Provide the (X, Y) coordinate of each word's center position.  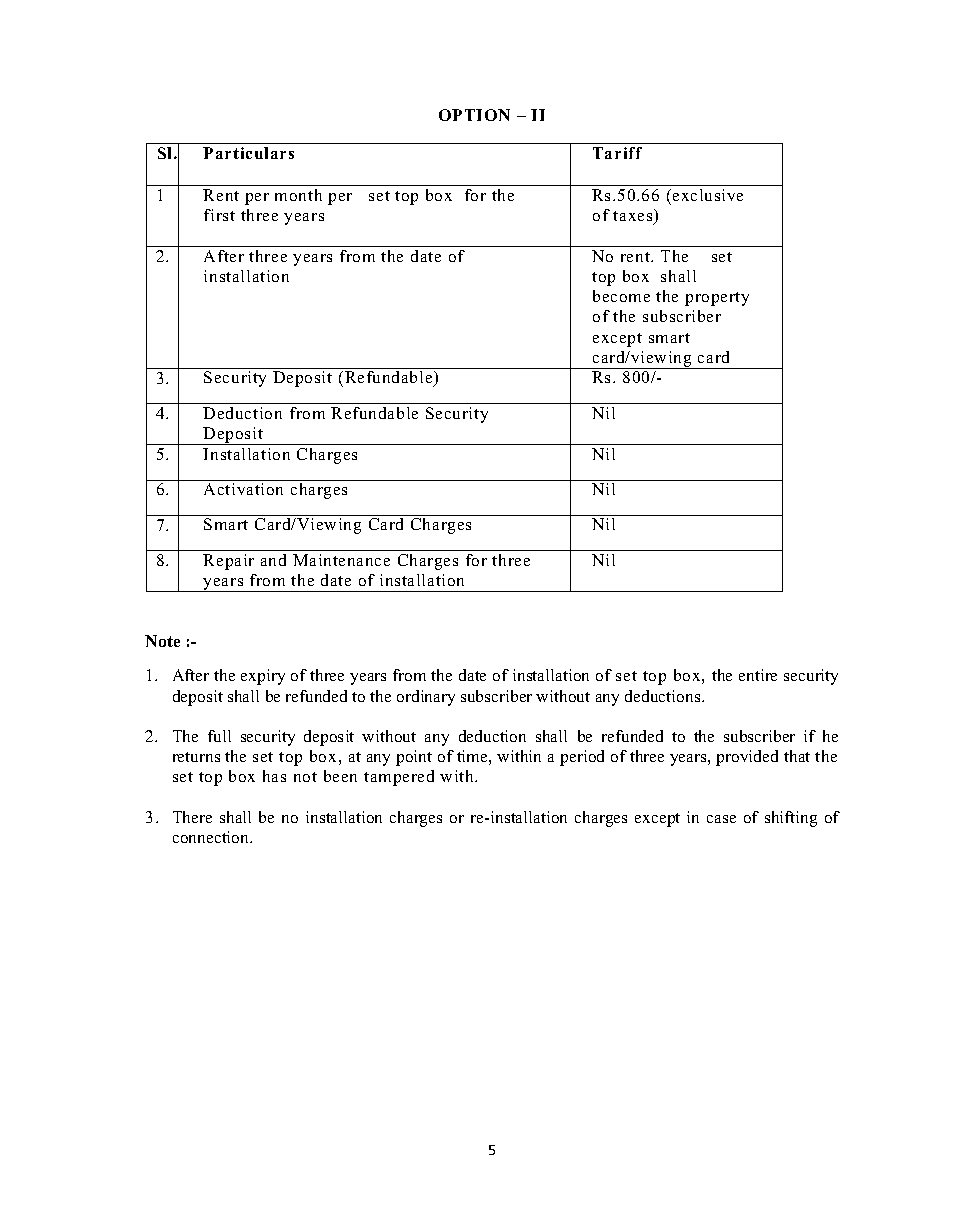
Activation (243, 489)
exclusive (708, 195)
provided (747, 758)
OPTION (474, 115)
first (219, 215)
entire (758, 675)
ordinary (426, 698)
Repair (228, 562)
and (273, 560)
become (621, 296)
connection (212, 837)
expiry (263, 677)
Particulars (248, 153)
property (717, 299)
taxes (634, 216)
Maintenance (341, 560)
